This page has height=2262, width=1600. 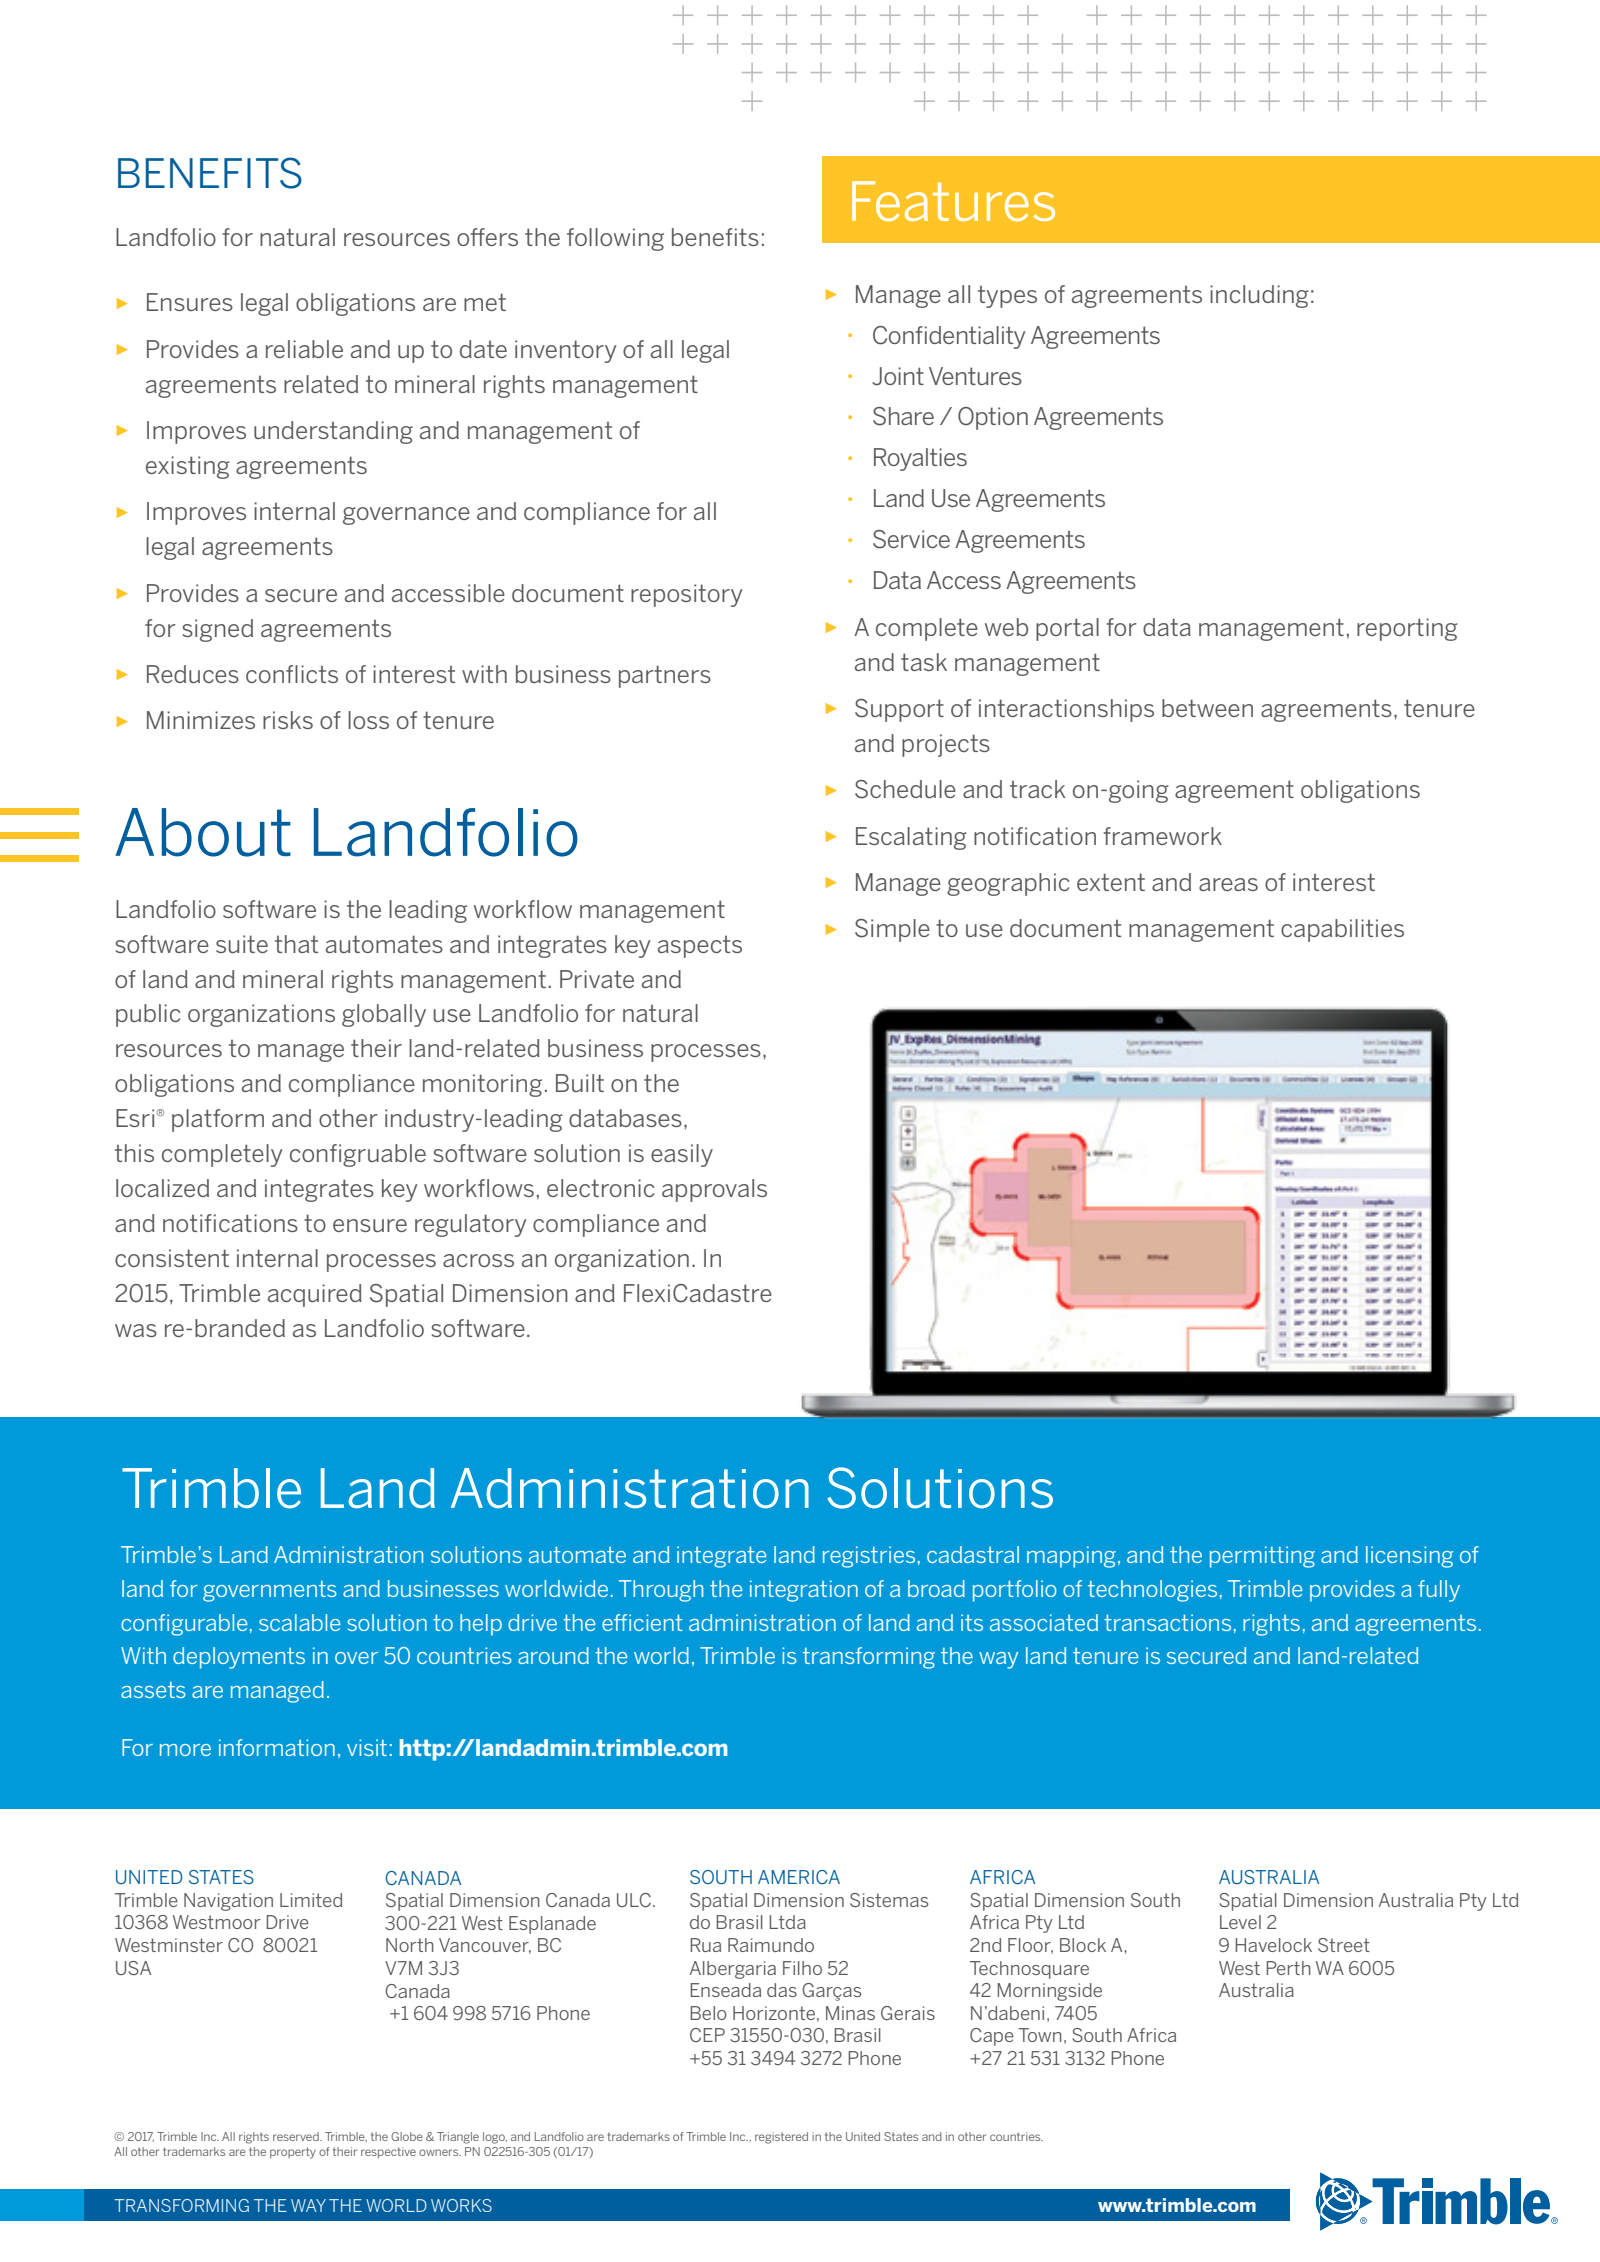 What do you see at coordinates (615, 239) in the page?
I see `following` at bounding box center [615, 239].
